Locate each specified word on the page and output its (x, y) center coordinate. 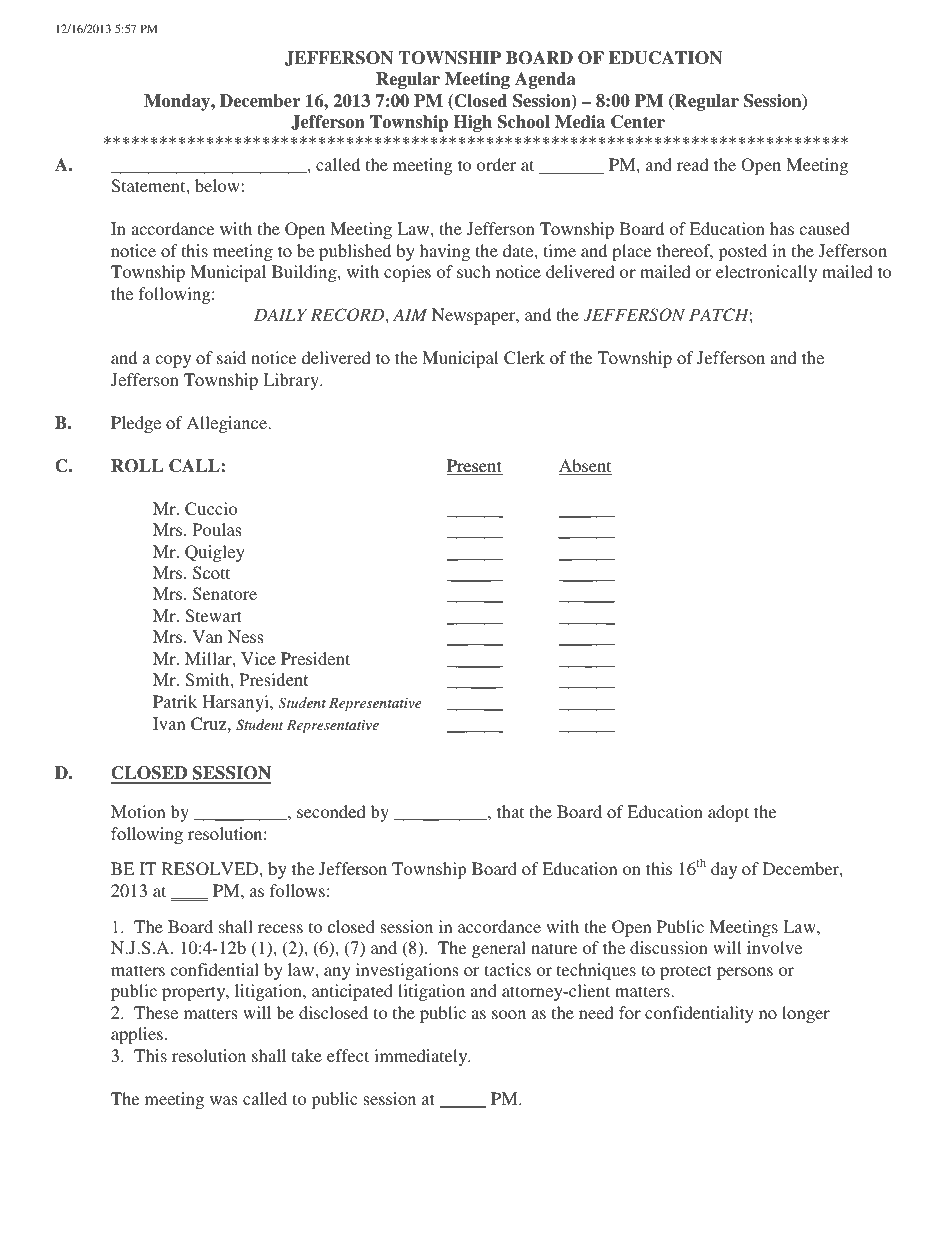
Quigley (215, 553)
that (510, 811)
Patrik (175, 701)
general (499, 949)
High (473, 123)
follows (297, 890)
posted (743, 252)
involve (774, 947)
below (217, 185)
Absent (585, 467)
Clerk (524, 358)
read (693, 164)
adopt (728, 813)
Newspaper (475, 316)
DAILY (280, 314)
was (223, 1100)
